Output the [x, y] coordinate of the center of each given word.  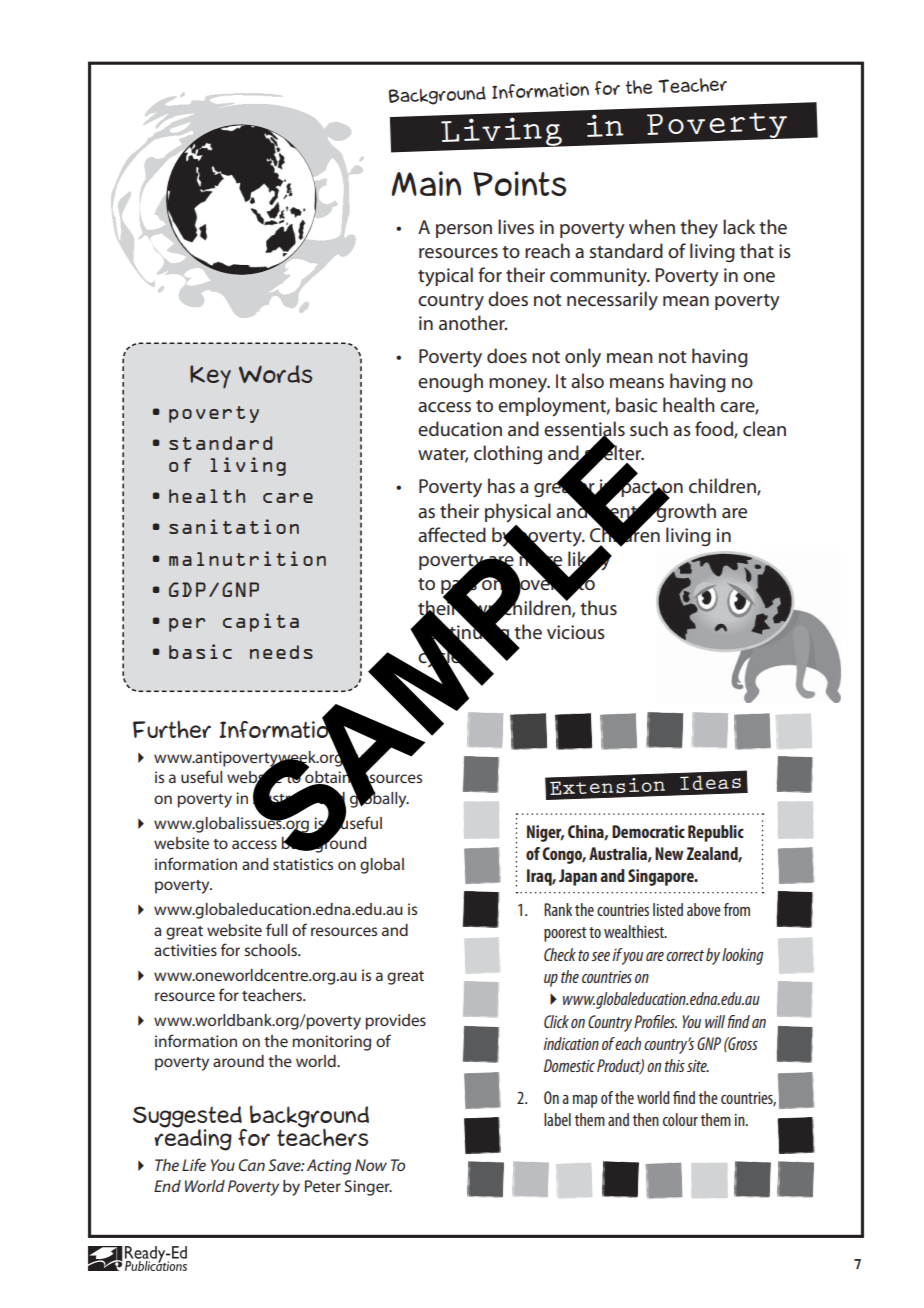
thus [598, 607]
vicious [576, 632]
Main [426, 183]
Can [251, 1165]
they [699, 229]
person [464, 231]
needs [281, 652]
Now [371, 1165]
